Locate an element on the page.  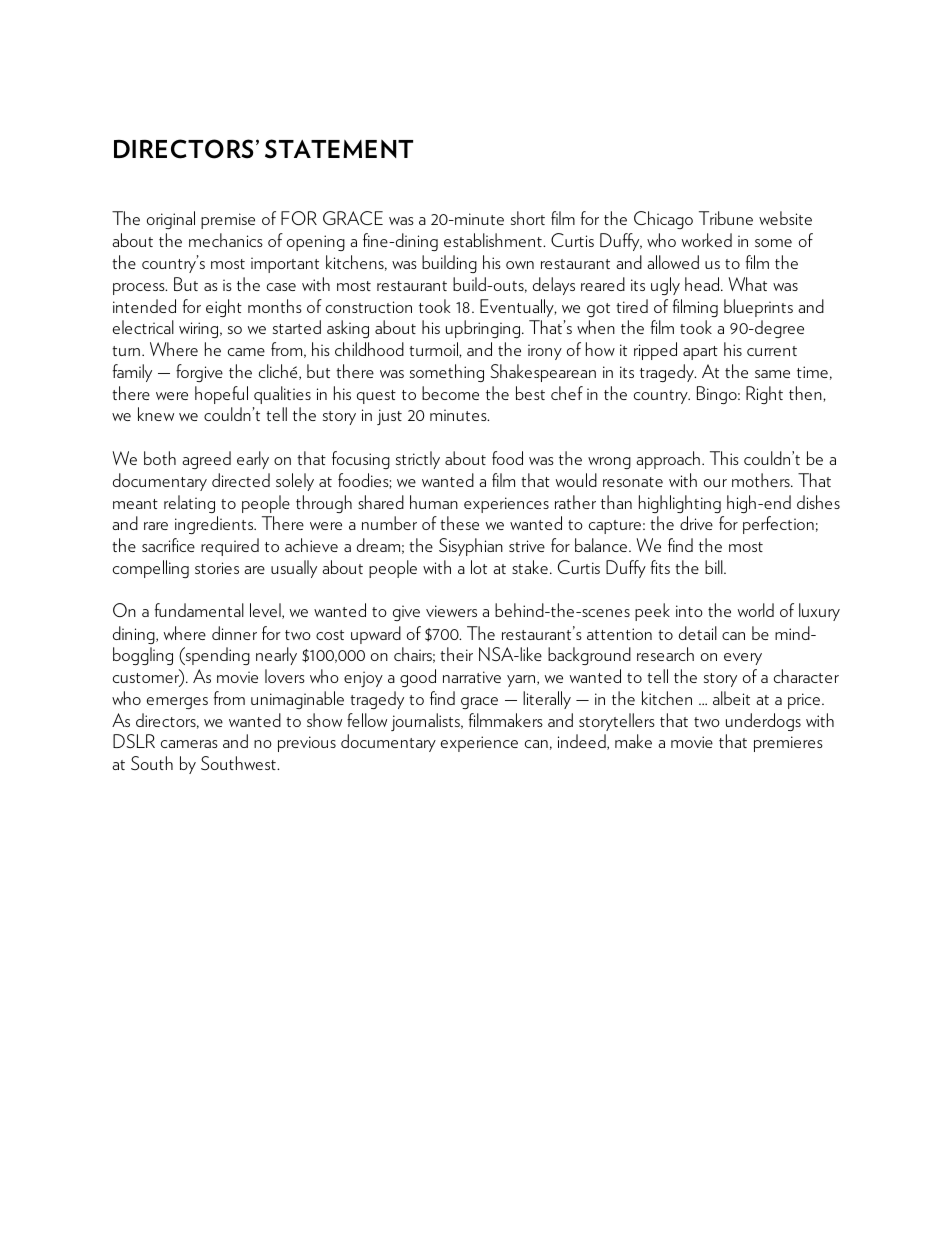
journalists is located at coordinates (426, 722).
